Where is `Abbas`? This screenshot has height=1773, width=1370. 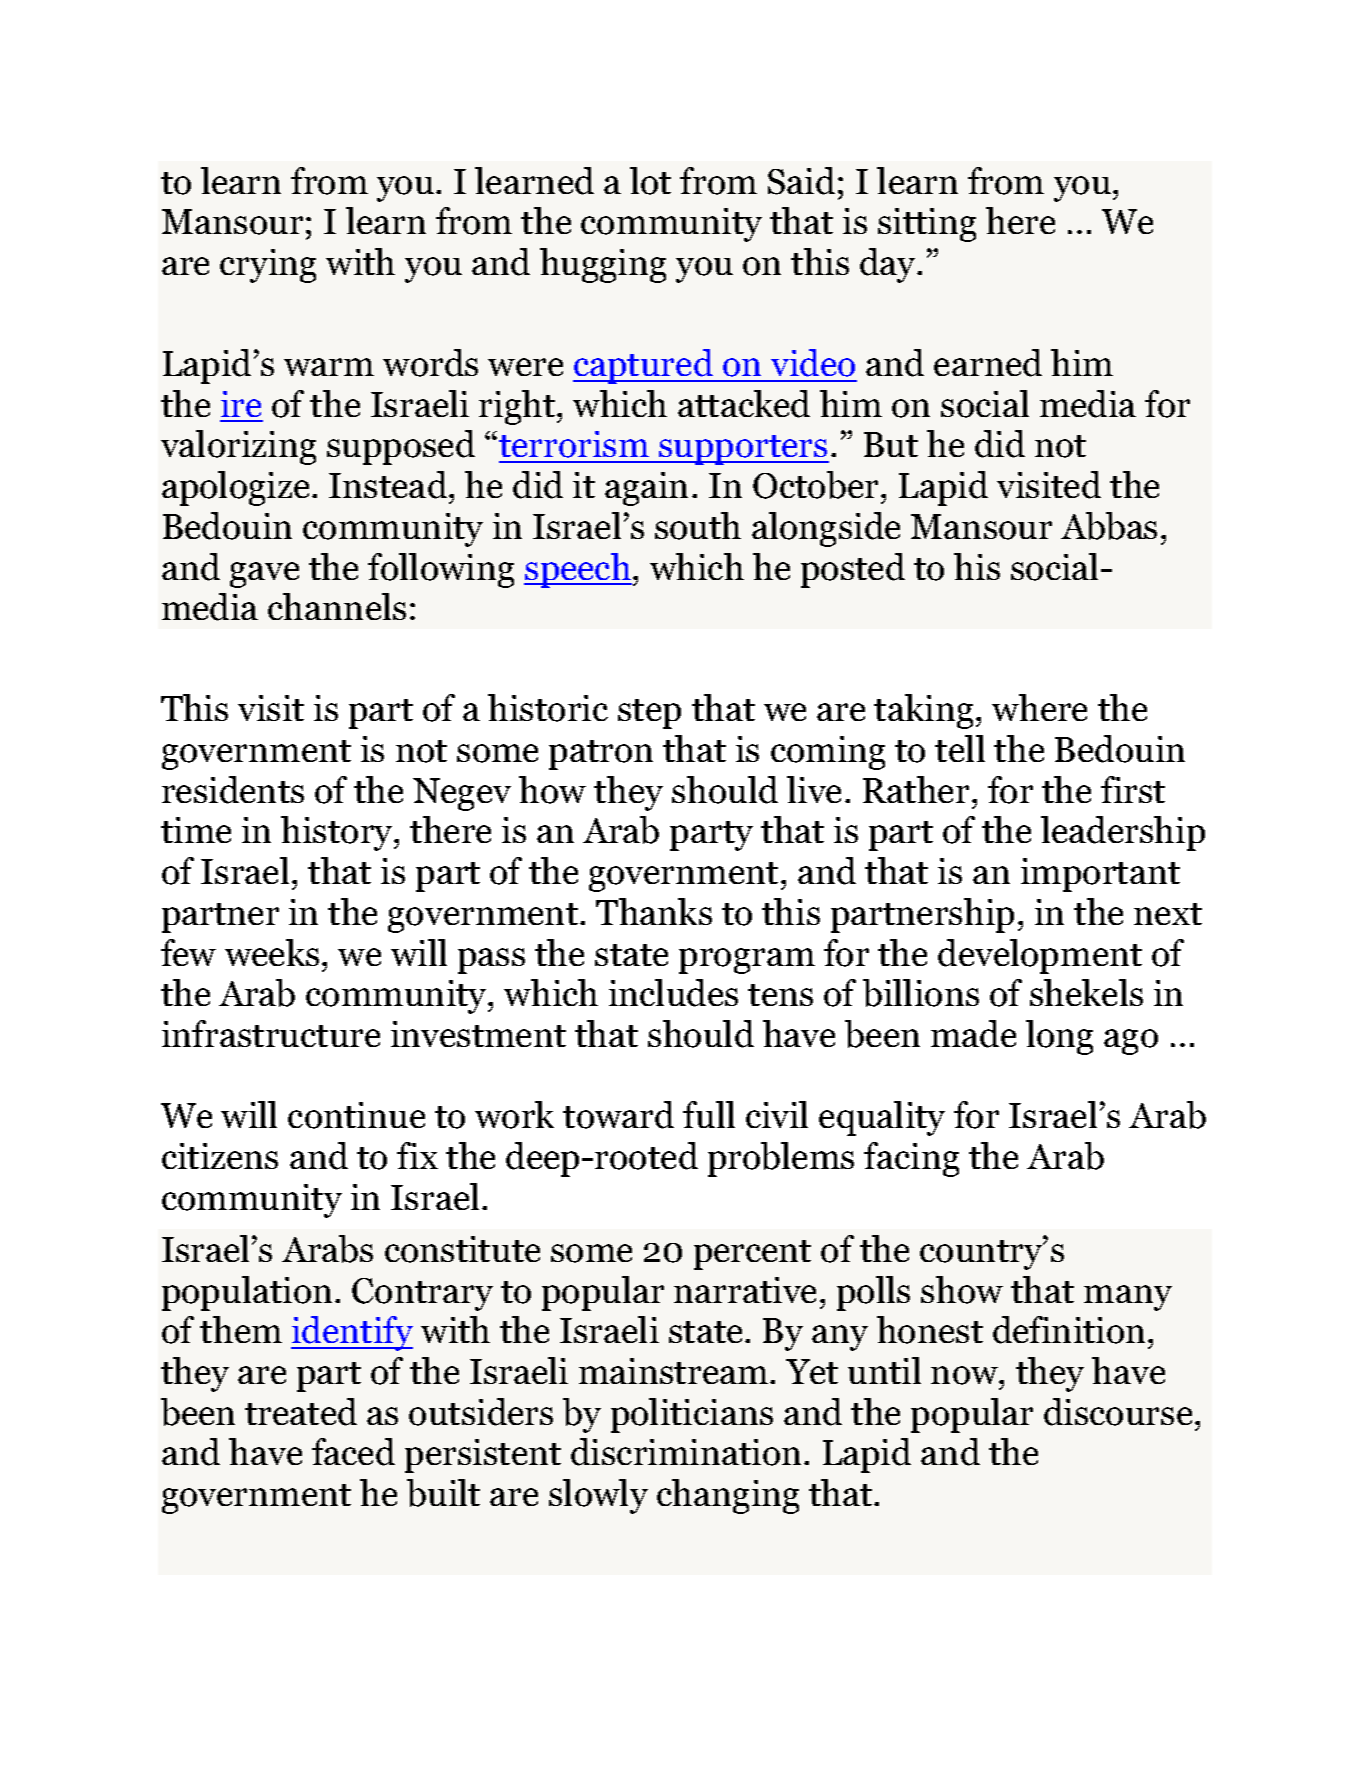 Abbas is located at coordinates (1109, 526).
